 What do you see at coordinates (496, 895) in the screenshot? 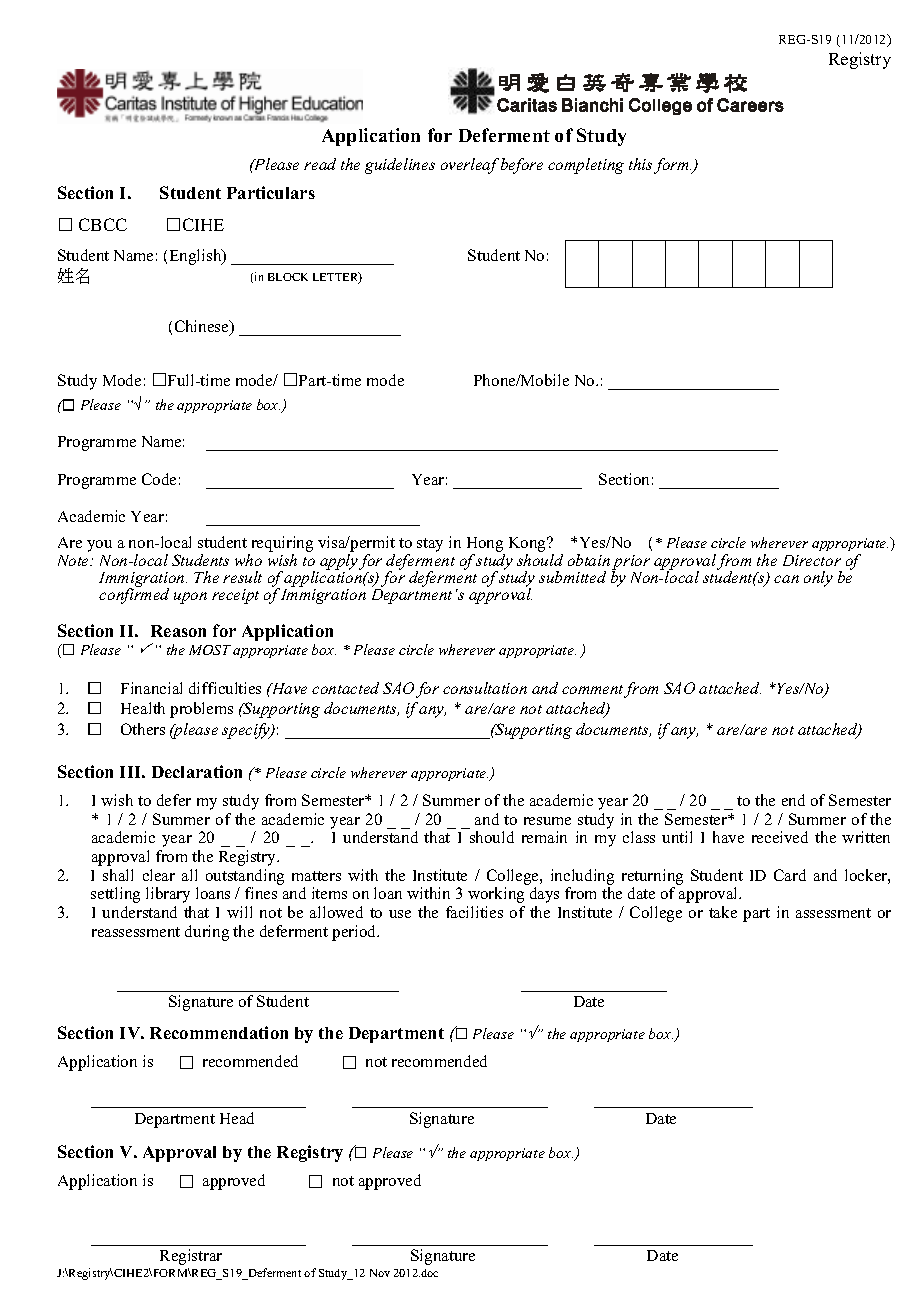
I see `working` at bounding box center [496, 895].
